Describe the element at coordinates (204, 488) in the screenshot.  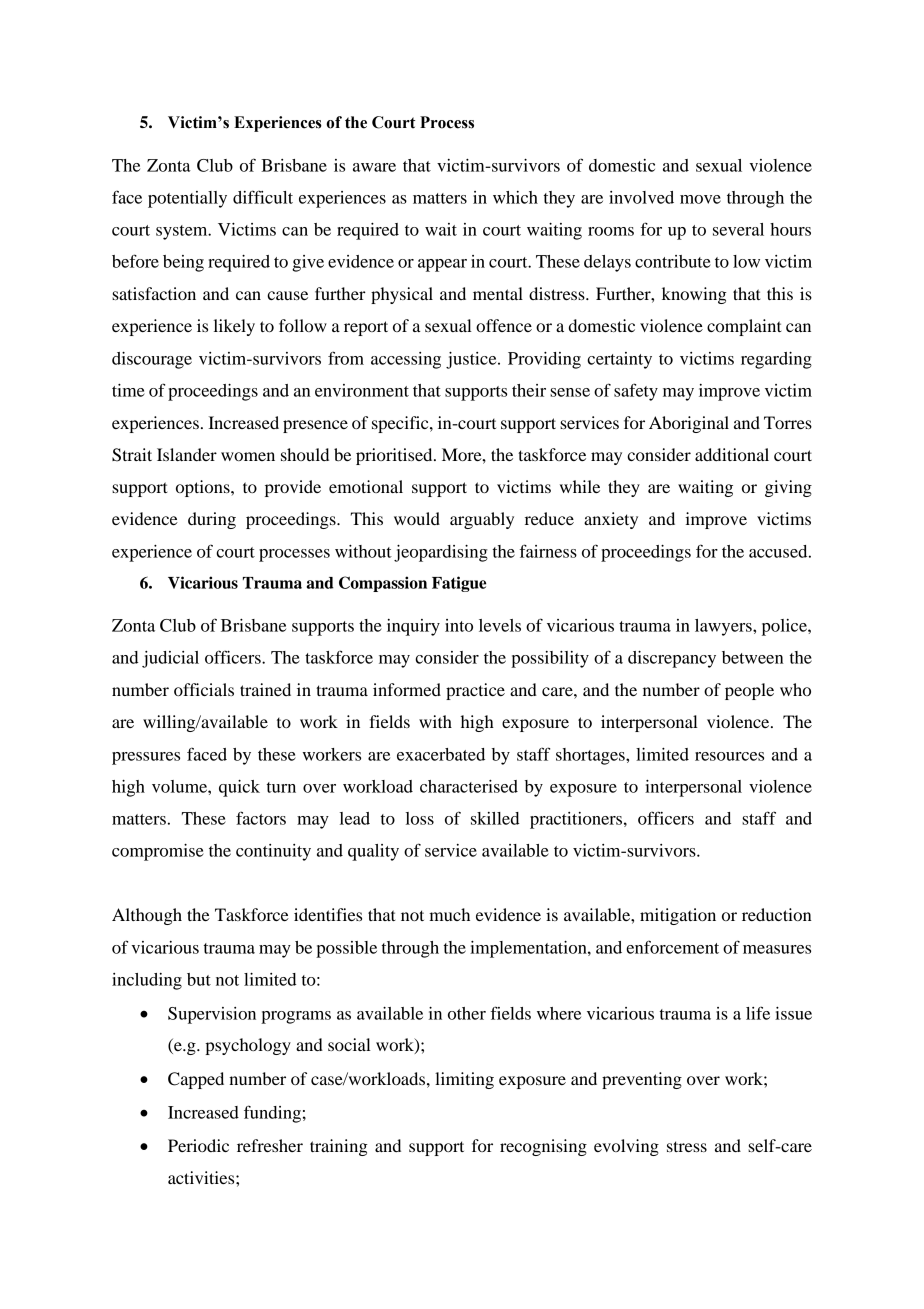
I see `options` at that location.
